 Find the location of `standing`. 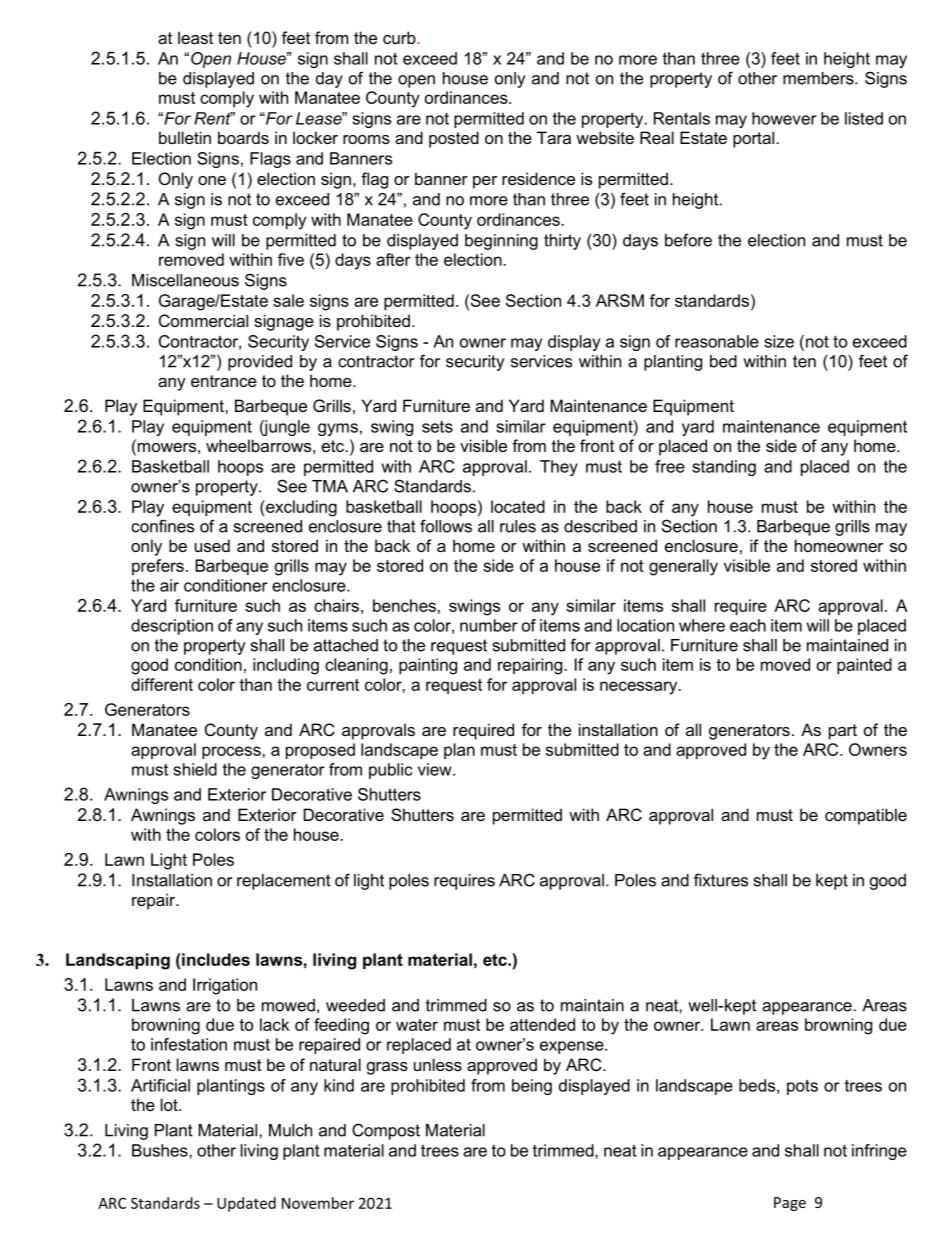

standing is located at coordinates (724, 468).
